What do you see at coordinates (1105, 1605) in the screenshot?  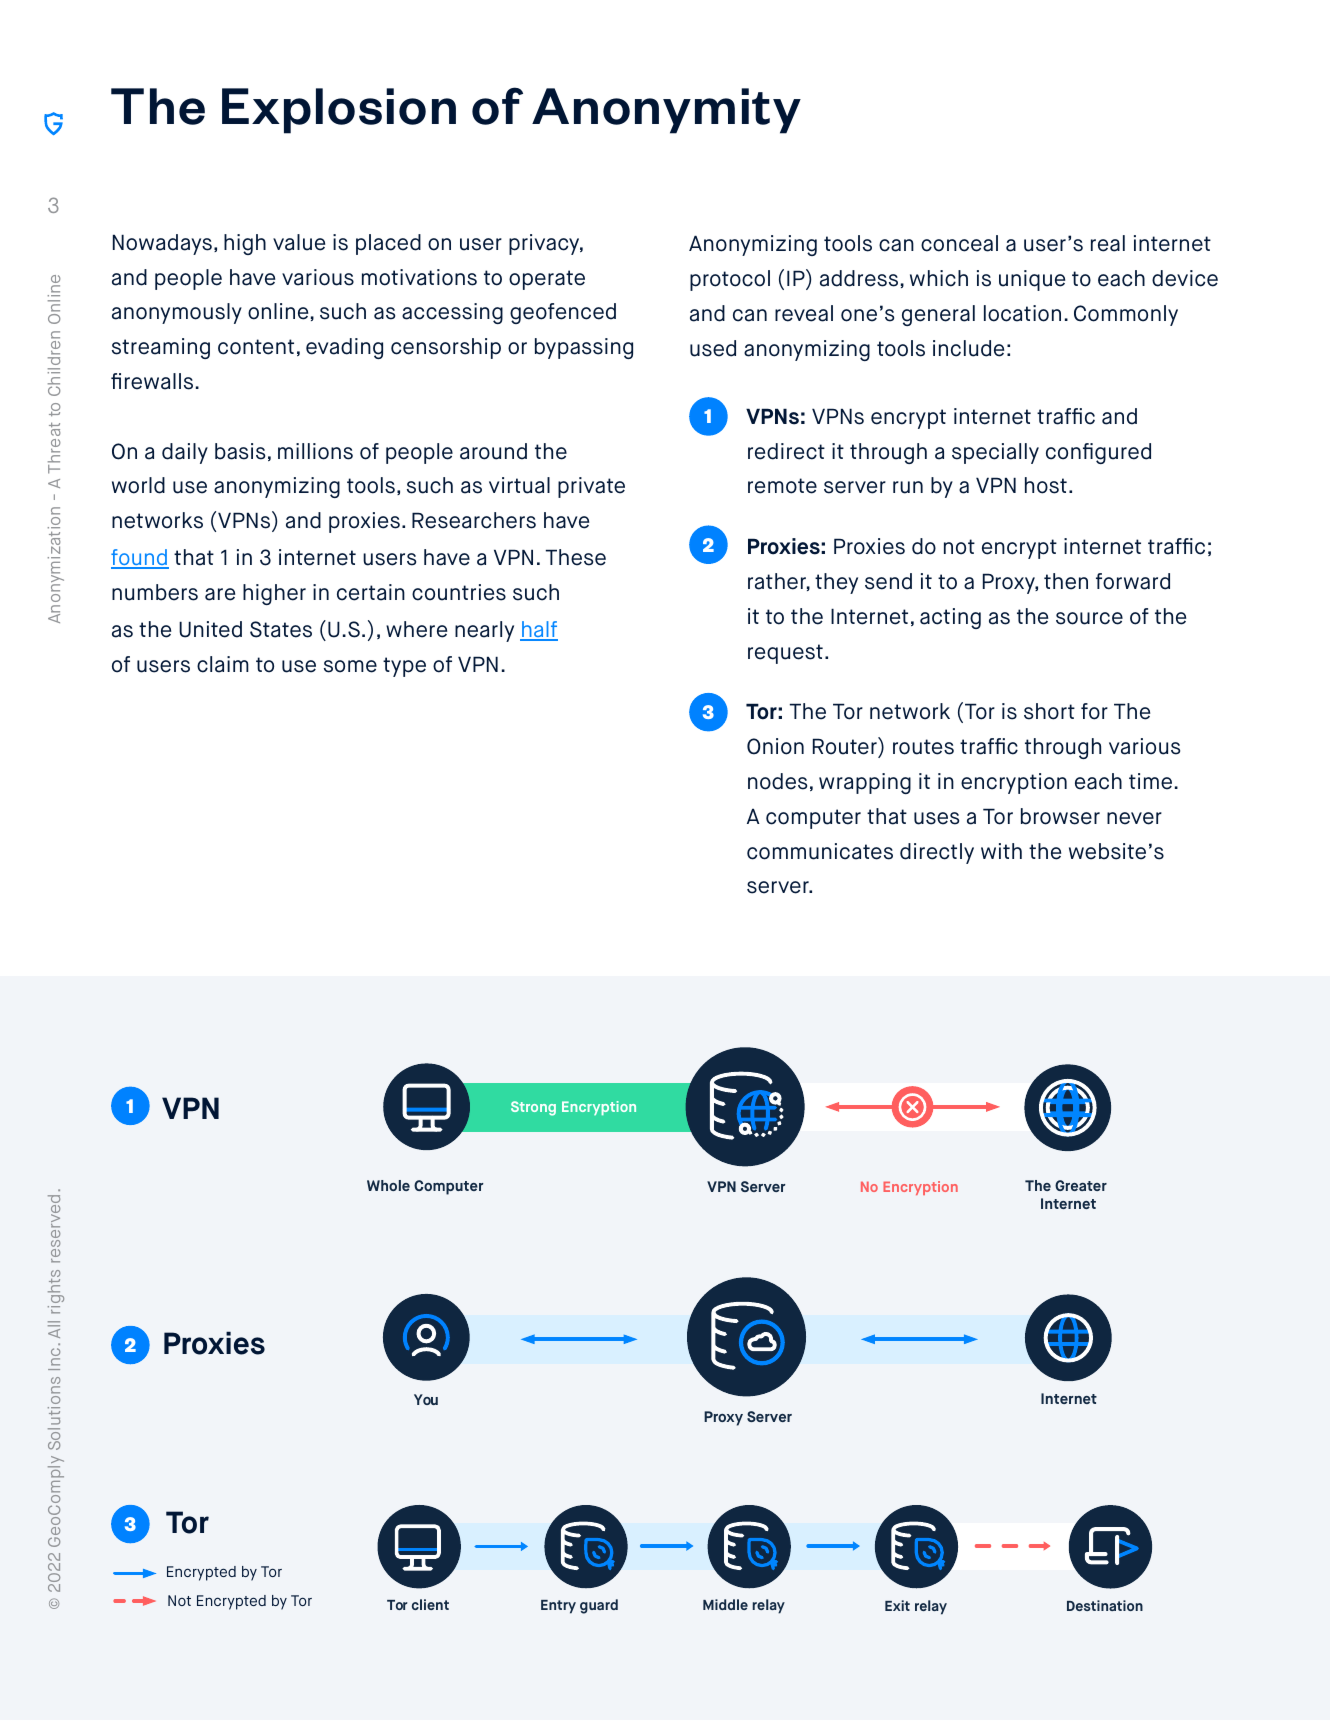 I see `Destination` at bounding box center [1105, 1605].
